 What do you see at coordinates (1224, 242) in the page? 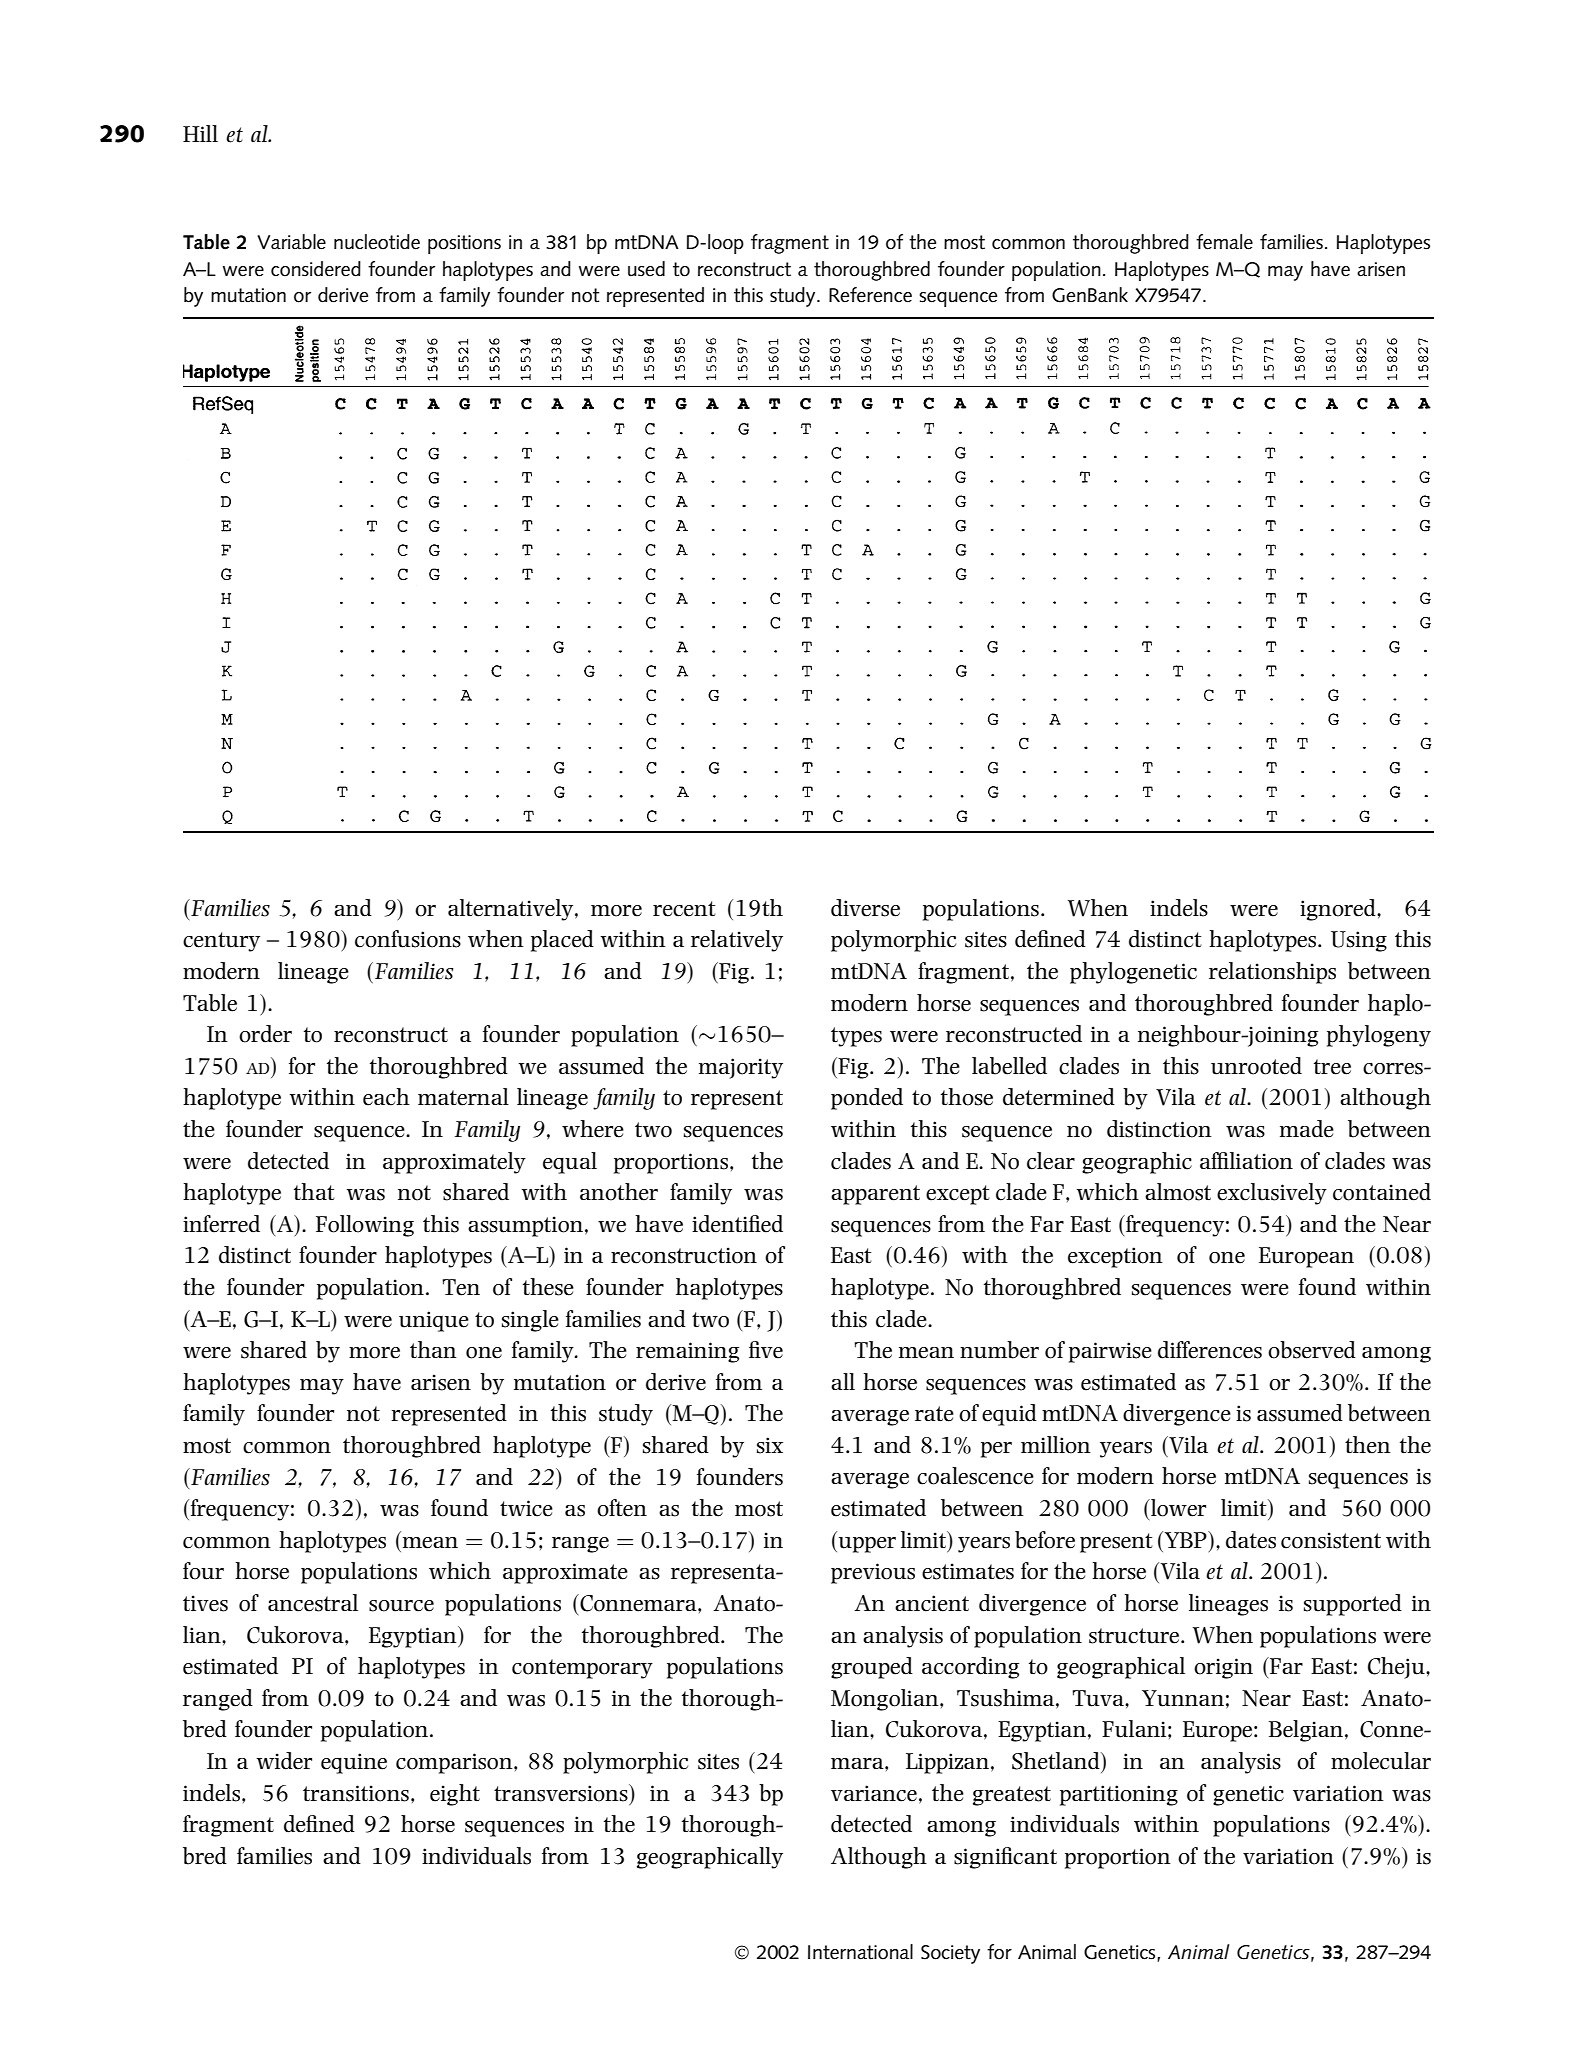
I see `female` at bounding box center [1224, 242].
